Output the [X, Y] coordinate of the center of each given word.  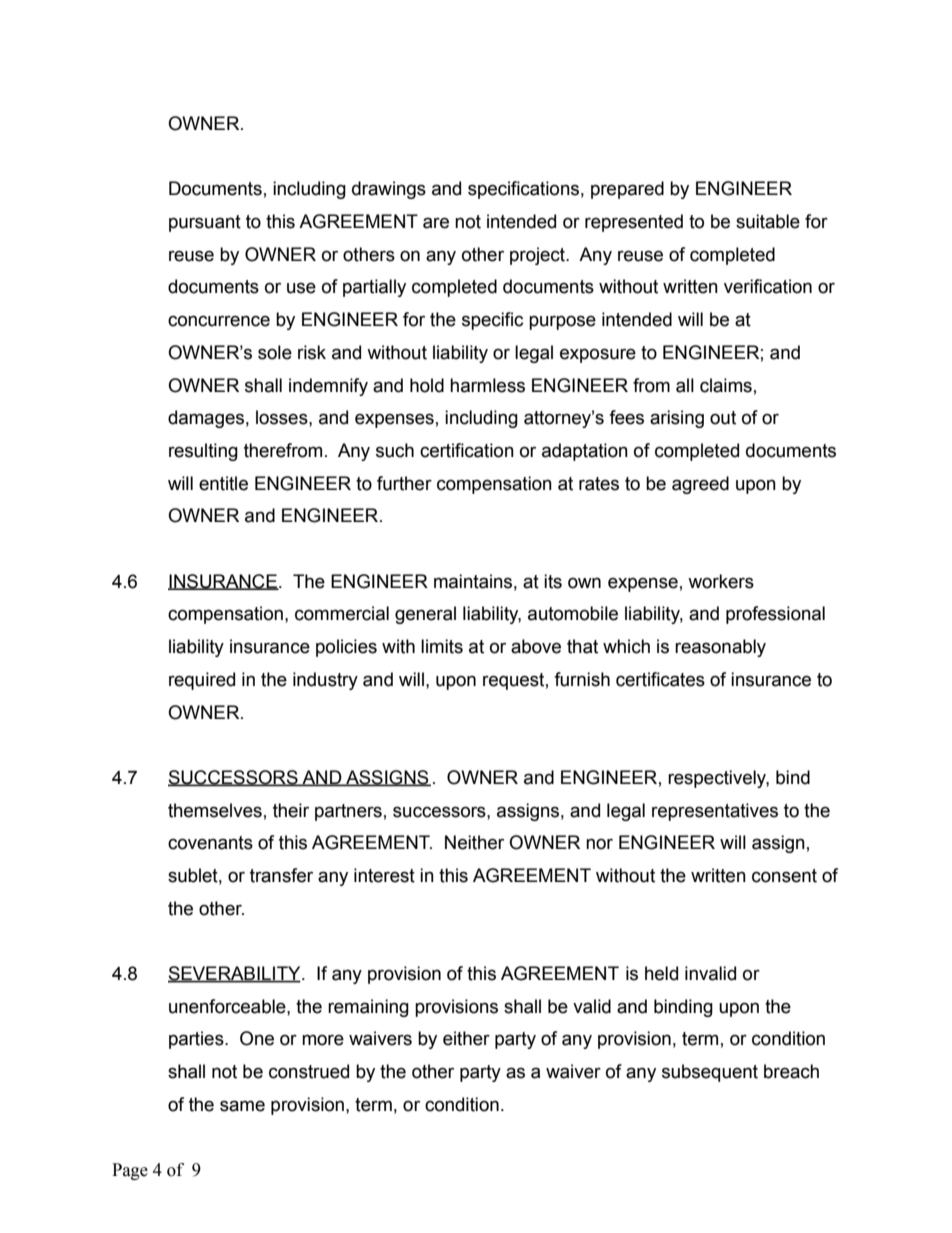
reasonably [720, 648]
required [202, 681]
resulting [203, 452]
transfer [281, 875]
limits [442, 646]
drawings [389, 190]
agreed [700, 485]
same [242, 1106]
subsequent [710, 1073]
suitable [768, 221]
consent [784, 876]
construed [309, 1071]
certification [467, 450]
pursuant [205, 223]
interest [384, 875]
